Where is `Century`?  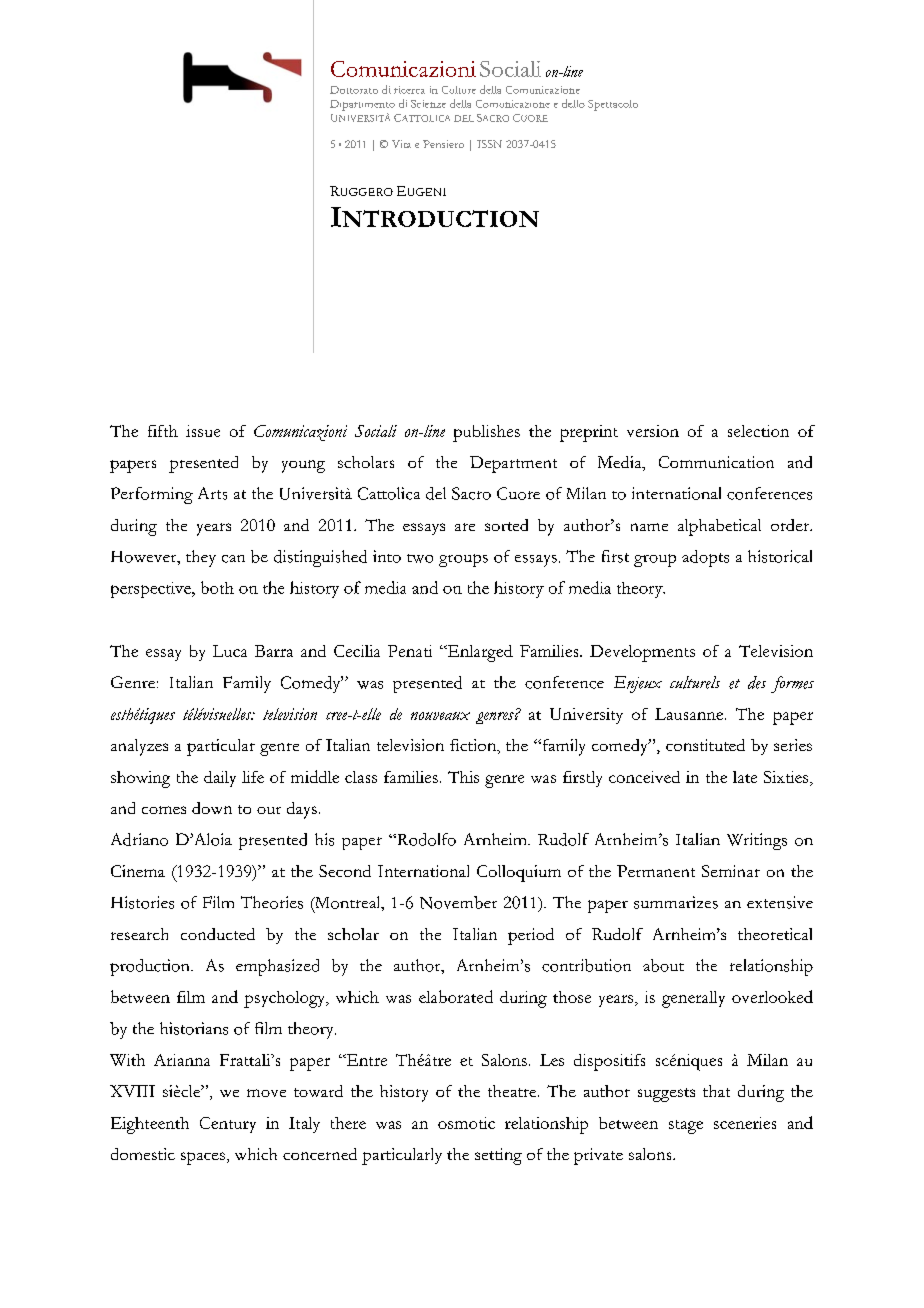
Century is located at coordinates (228, 1125).
